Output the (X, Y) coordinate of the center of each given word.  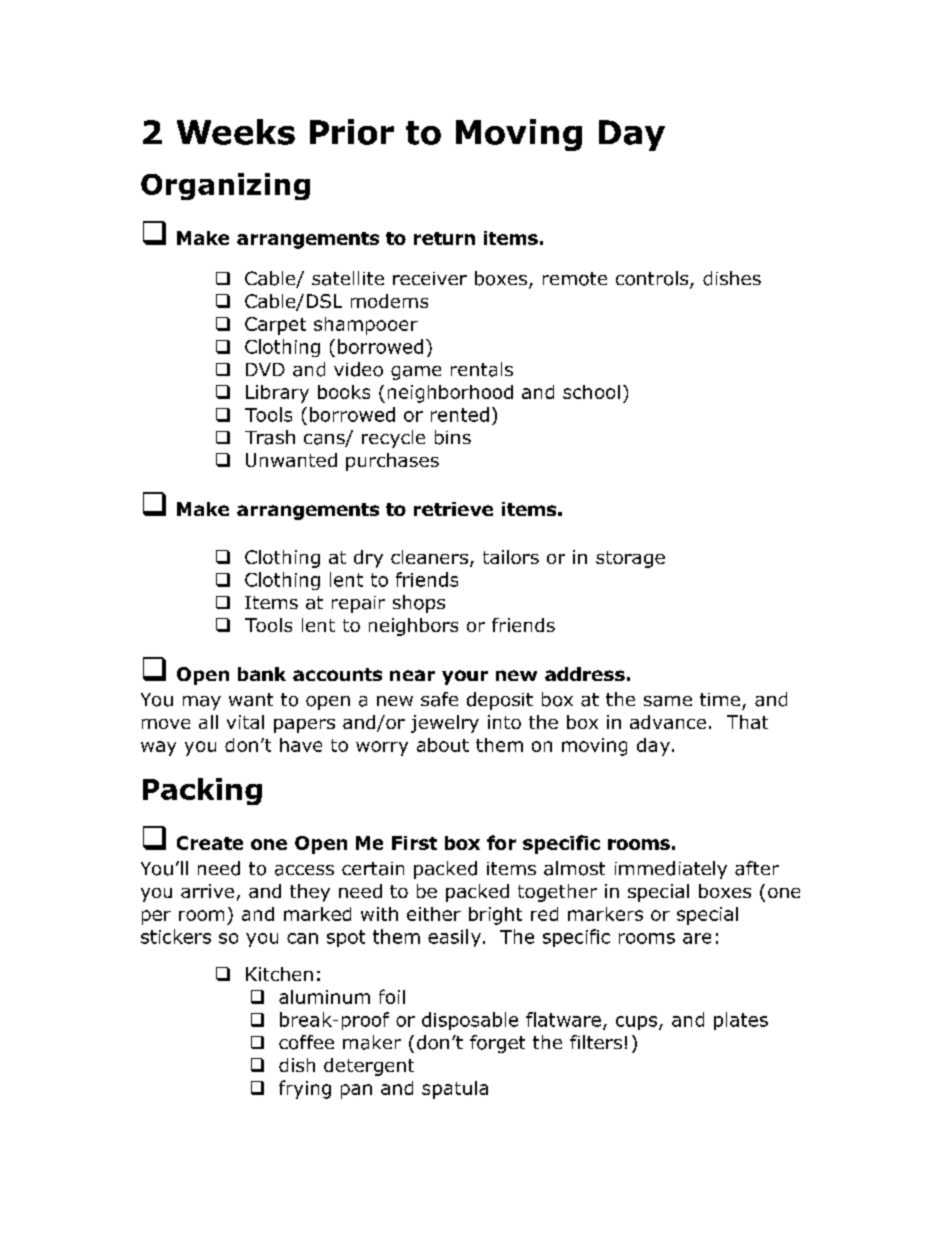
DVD (265, 369)
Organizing (225, 186)
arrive (207, 891)
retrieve (453, 509)
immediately (671, 870)
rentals (482, 369)
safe (439, 699)
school (591, 392)
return (444, 238)
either (434, 914)
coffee (306, 1042)
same (668, 701)
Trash (270, 437)
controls (653, 279)
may (202, 703)
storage (630, 559)
